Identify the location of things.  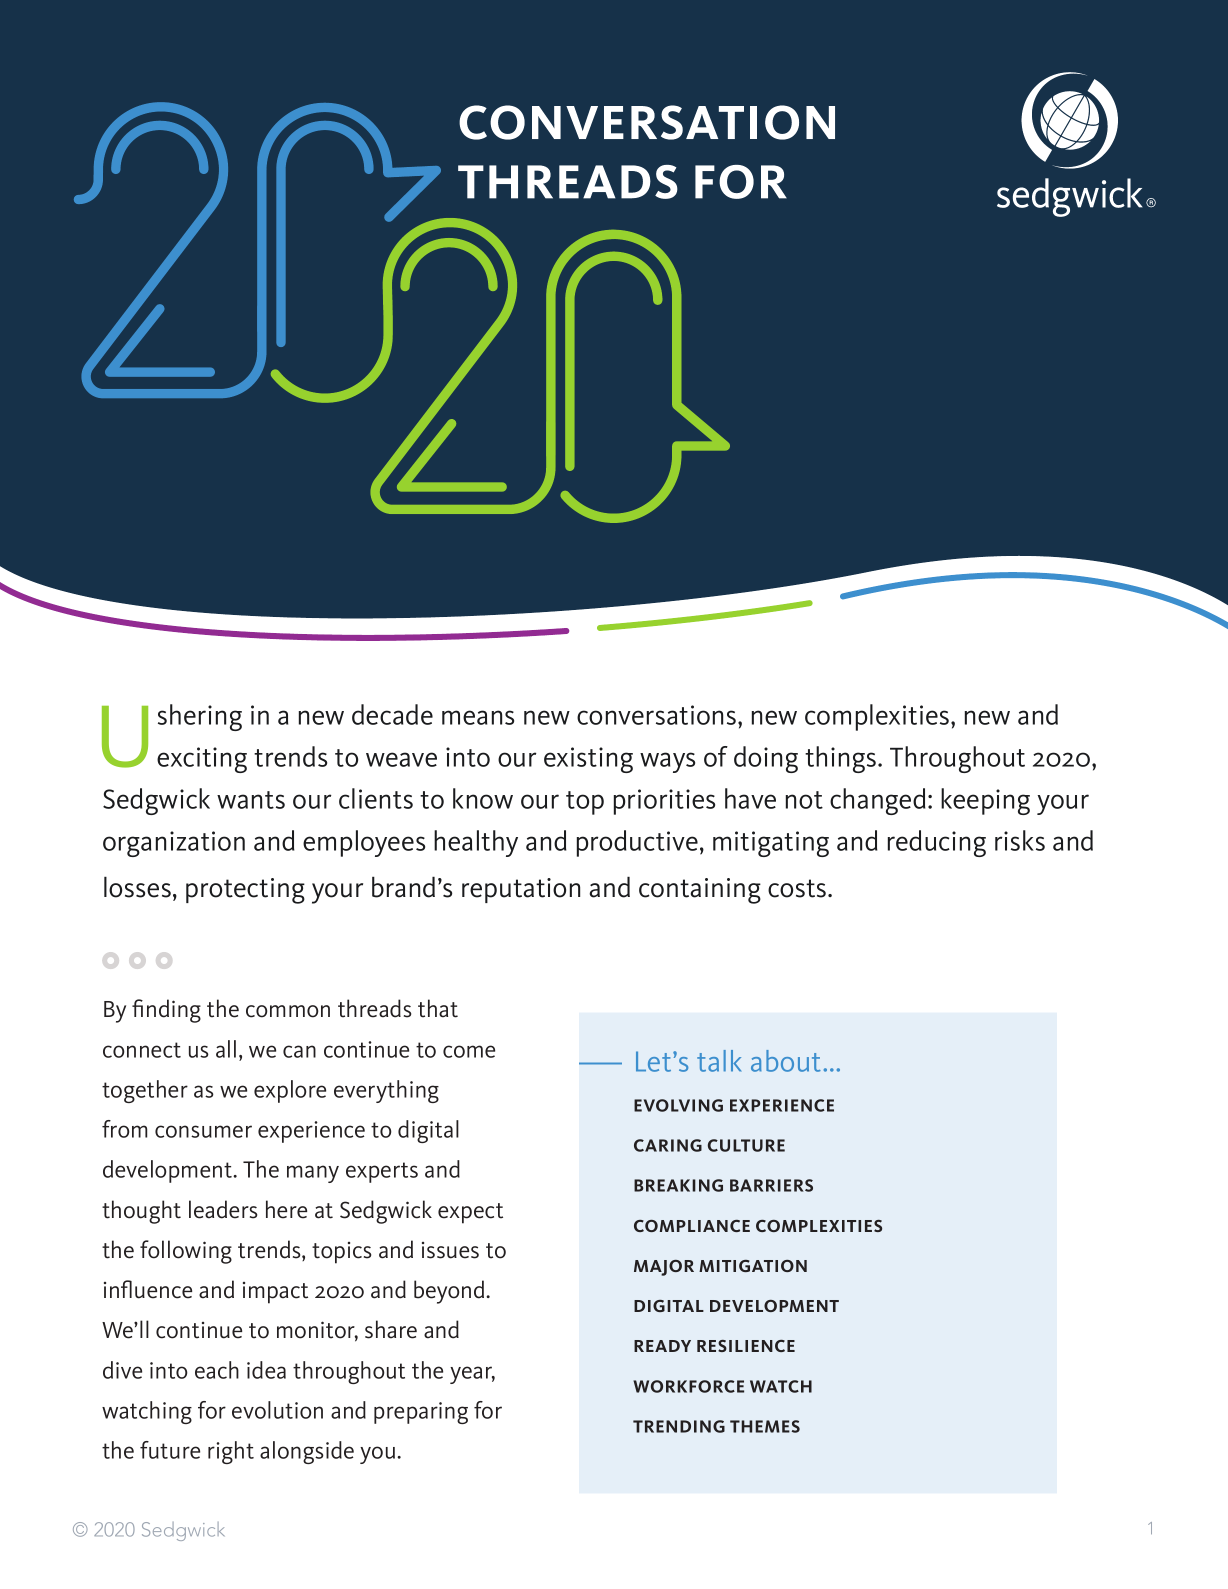
(842, 759).
